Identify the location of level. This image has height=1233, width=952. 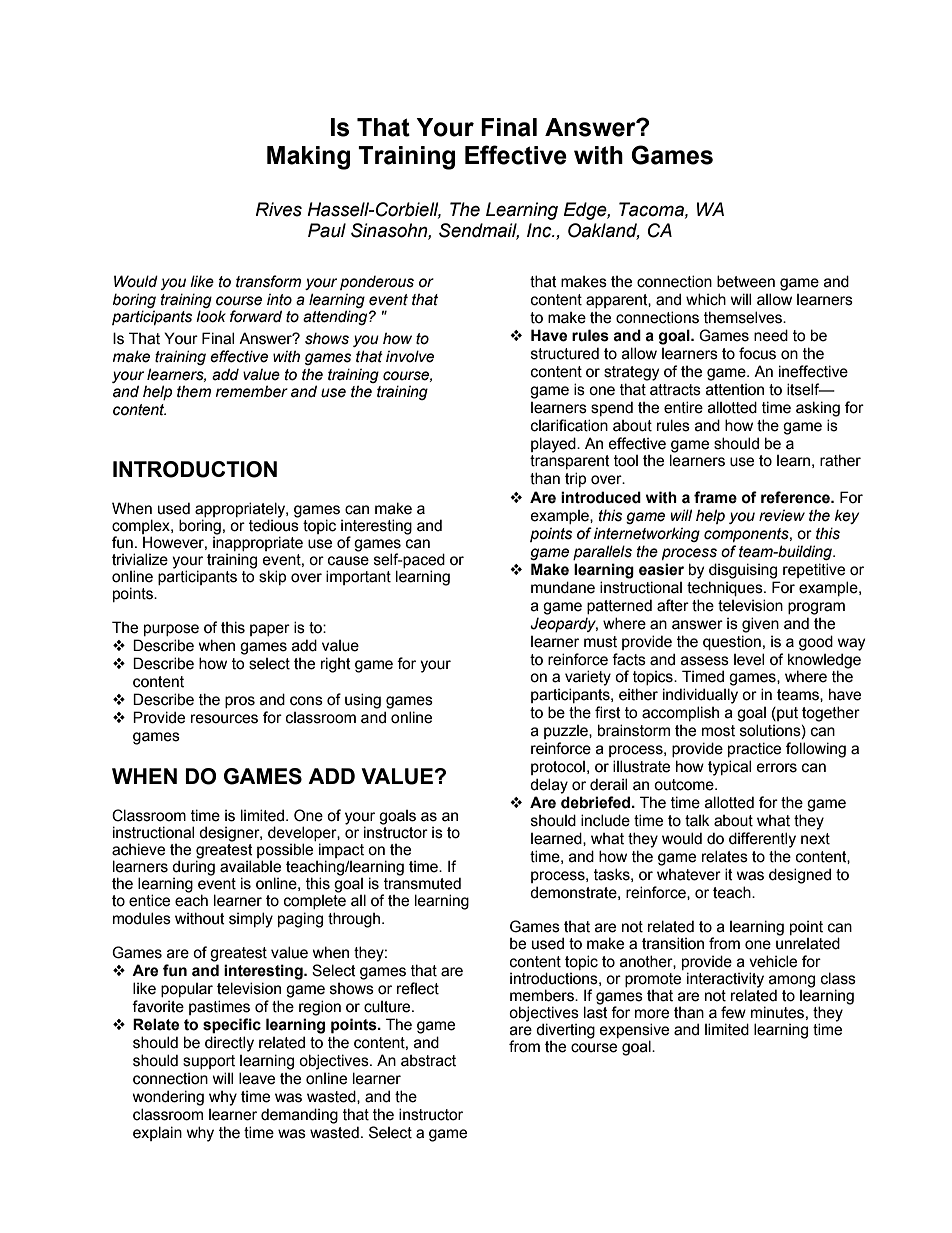
(749, 659).
